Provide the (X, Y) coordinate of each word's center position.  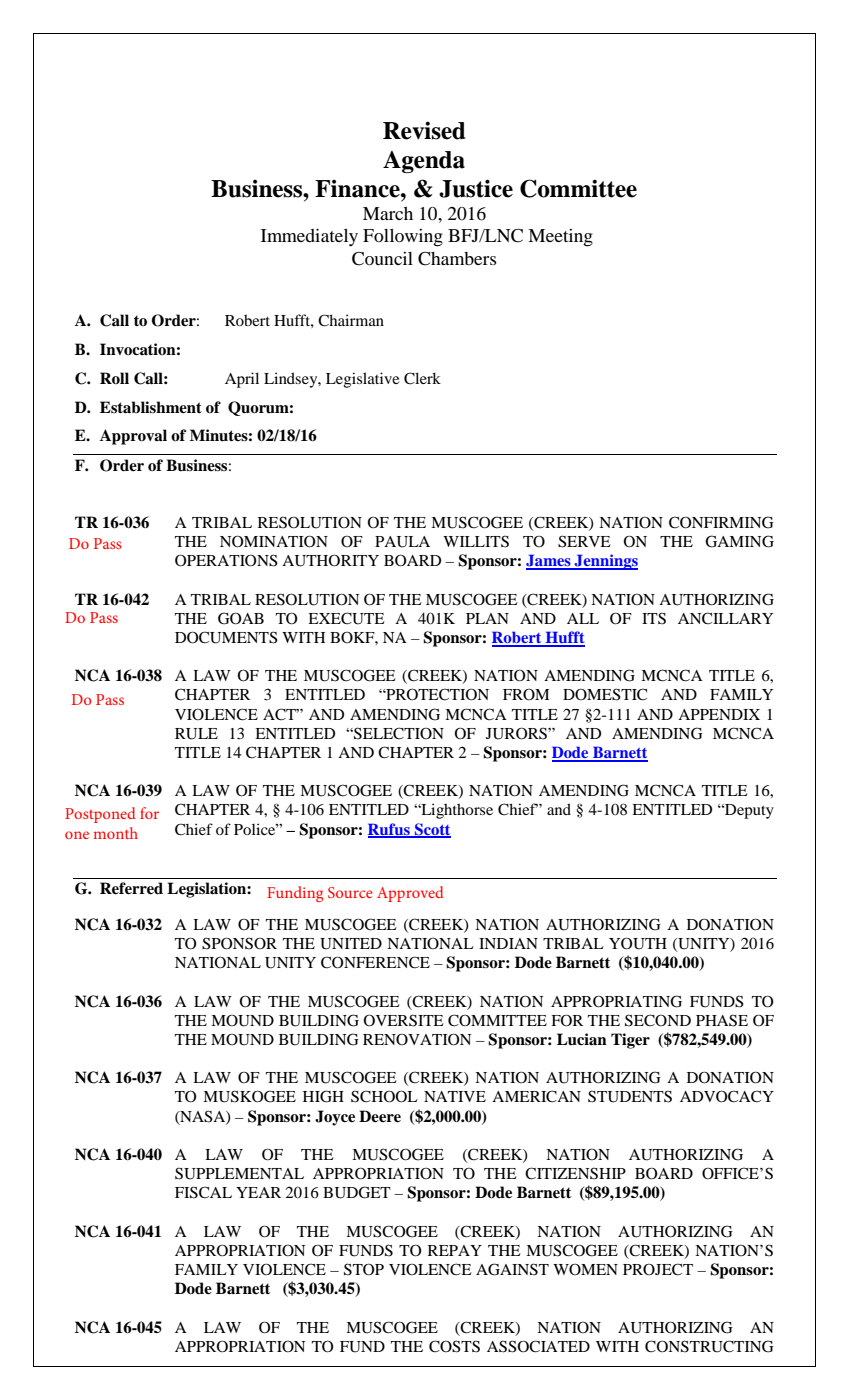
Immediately (309, 237)
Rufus (390, 830)
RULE (196, 734)
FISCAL (203, 1192)
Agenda (424, 162)
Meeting (560, 238)
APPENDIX (719, 714)
